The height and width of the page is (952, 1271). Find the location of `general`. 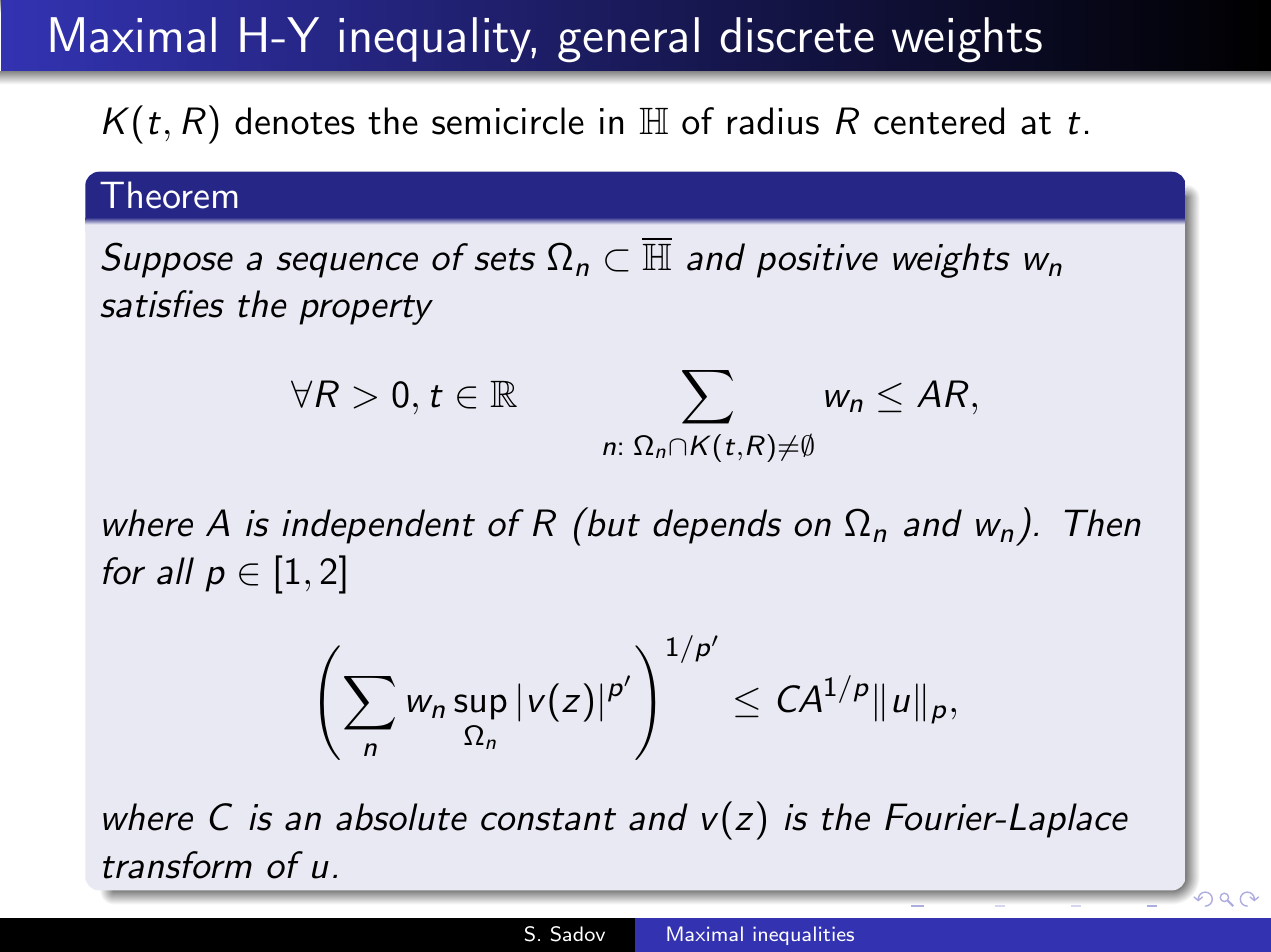

general is located at coordinates (628, 40).
